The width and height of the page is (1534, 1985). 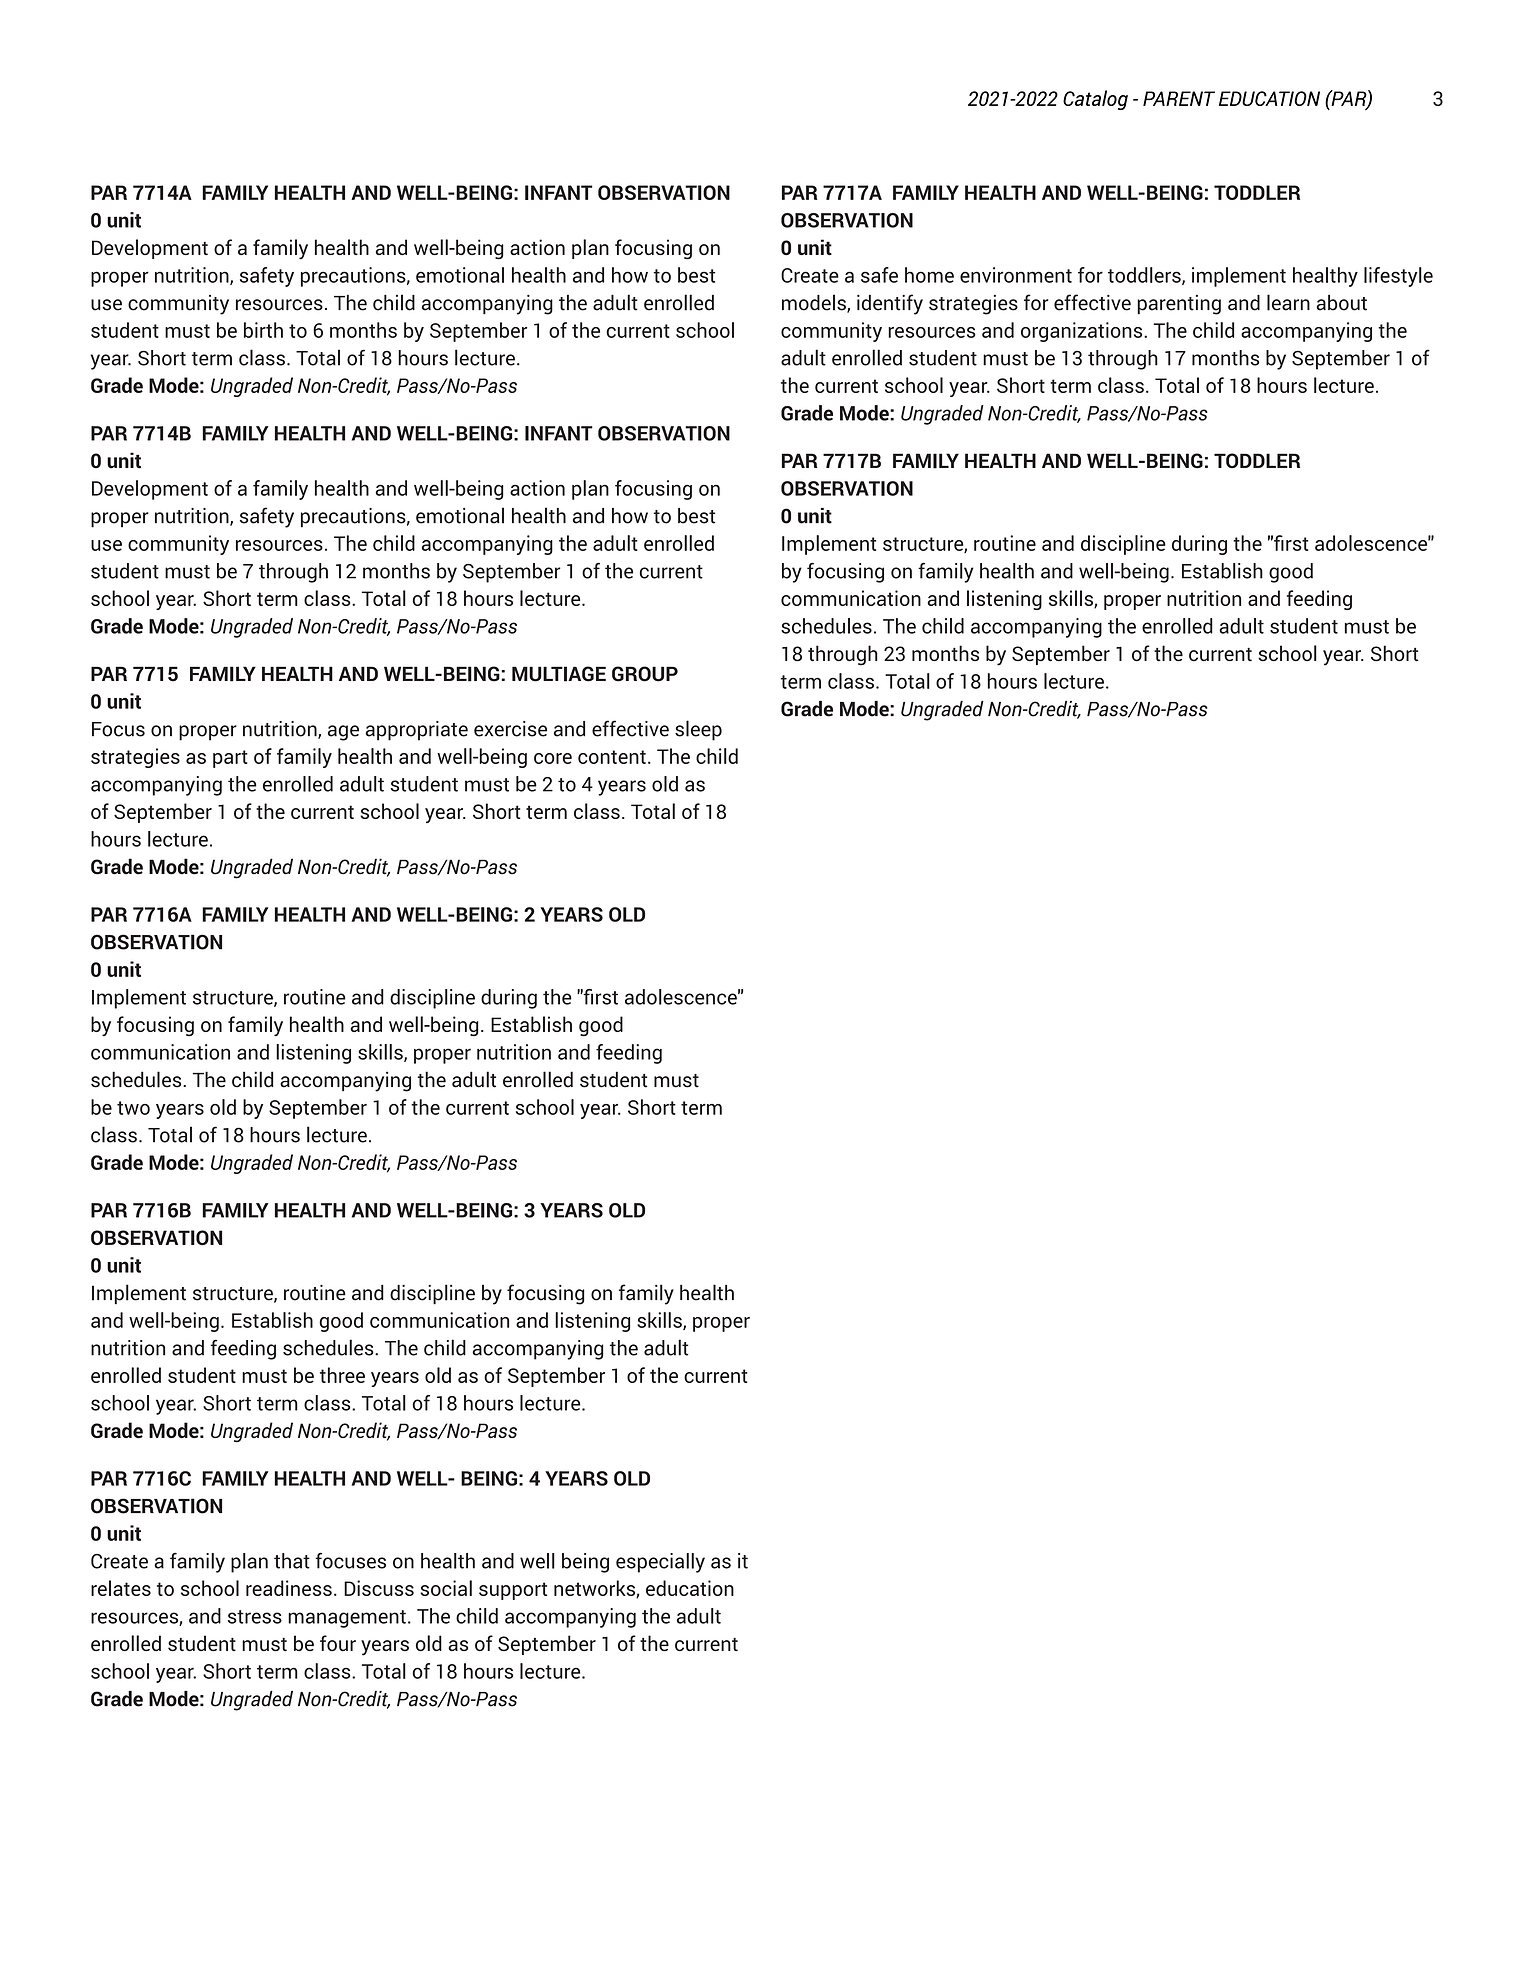 I want to click on GROUP, so click(x=645, y=674).
